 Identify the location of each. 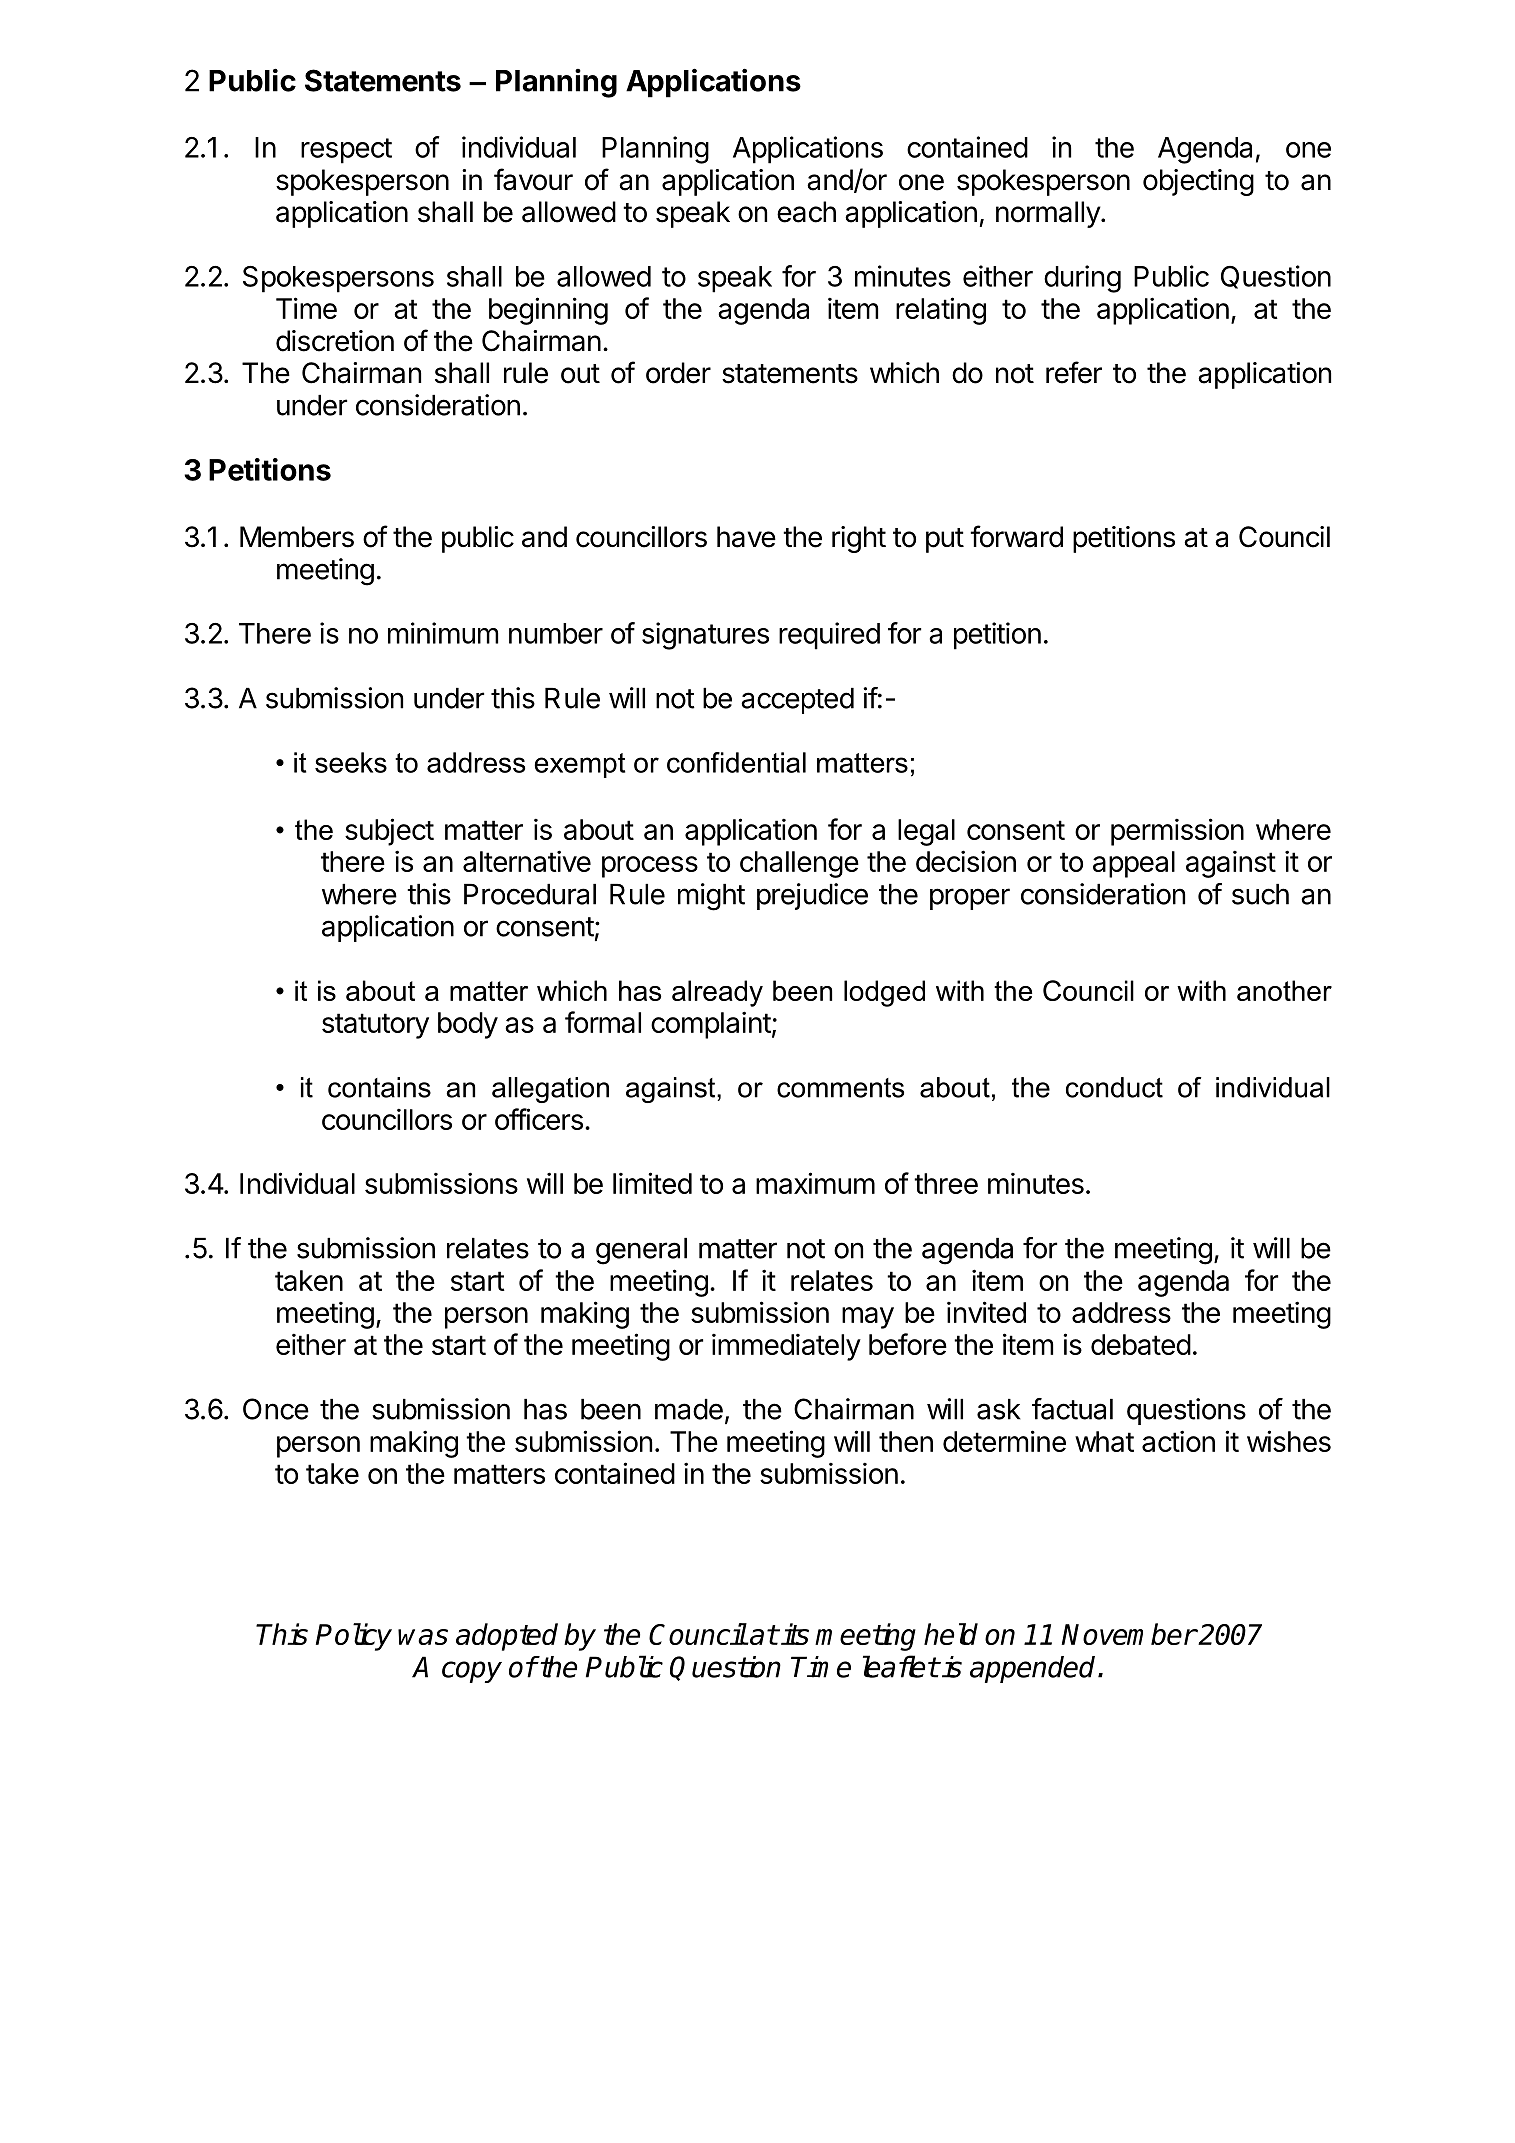
(806, 212).
